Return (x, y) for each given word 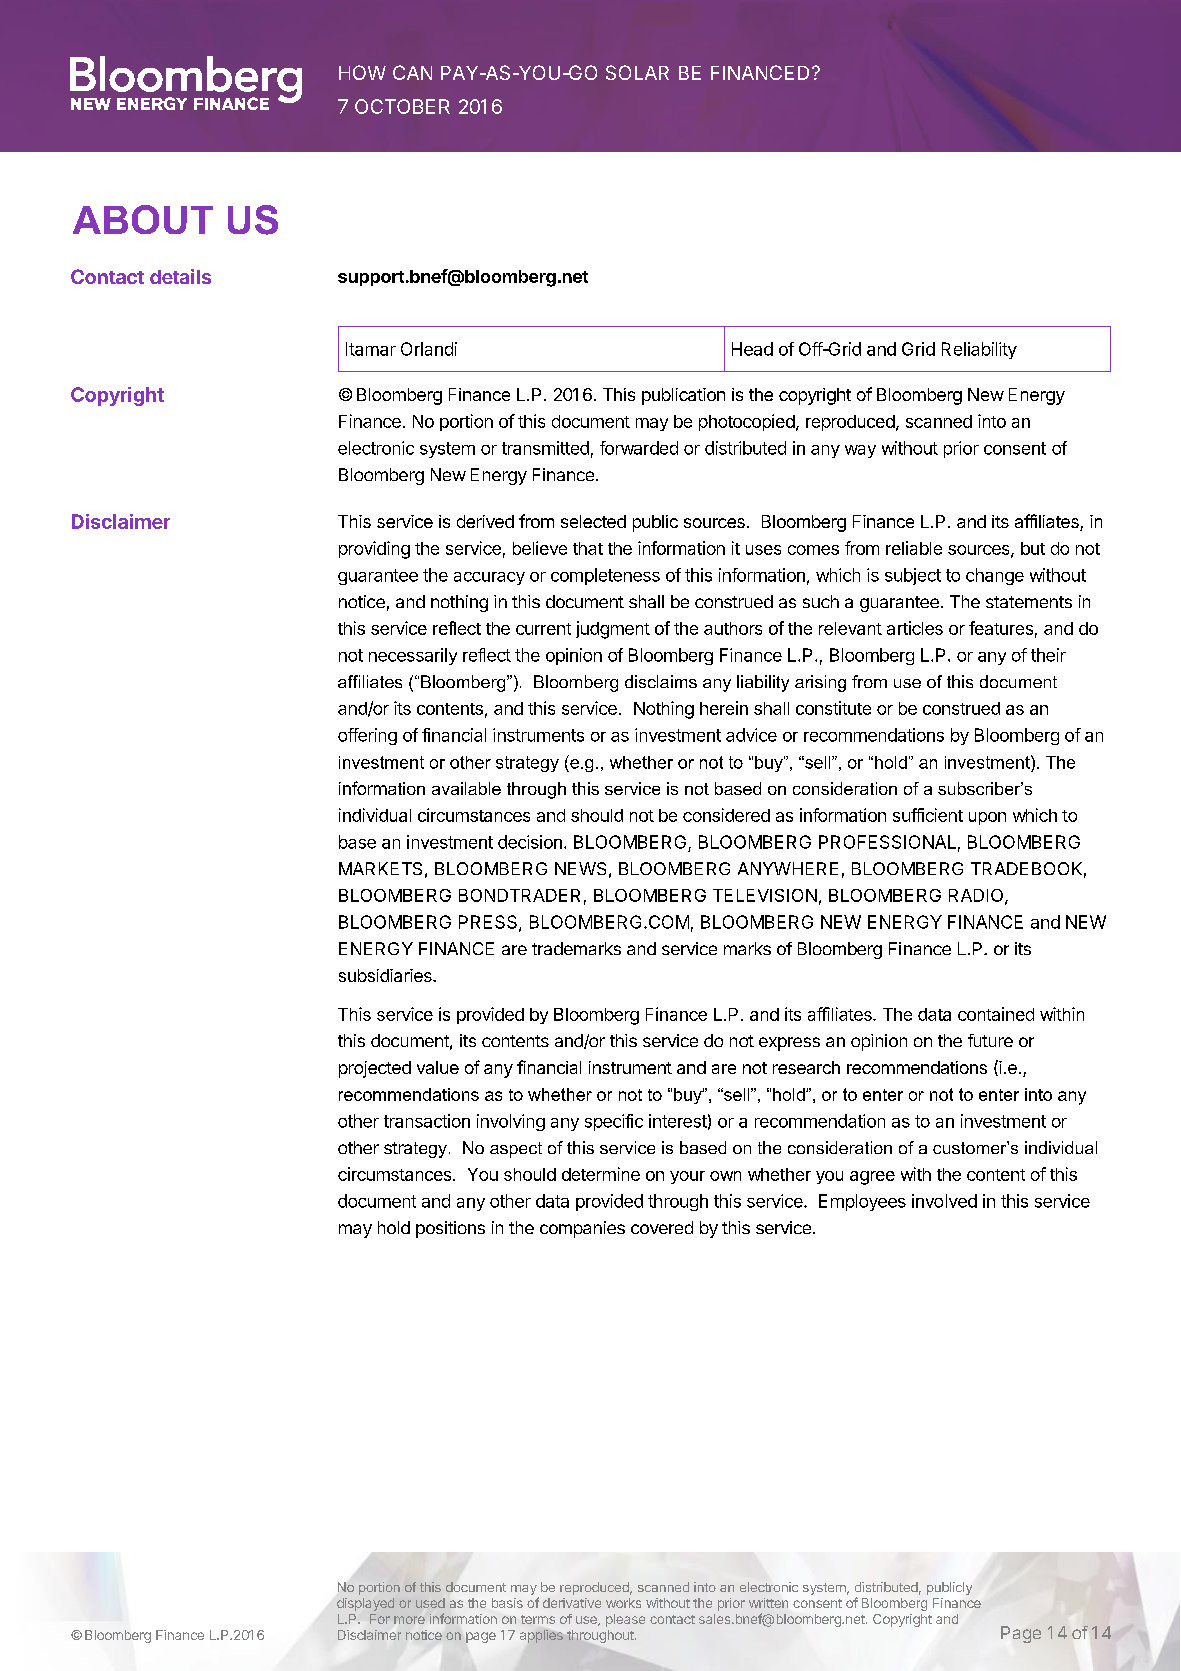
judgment (613, 630)
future (990, 1040)
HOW (362, 72)
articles (915, 628)
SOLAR (637, 72)
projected (375, 1069)
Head (752, 349)
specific (614, 1122)
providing (374, 550)
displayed (365, 1604)
